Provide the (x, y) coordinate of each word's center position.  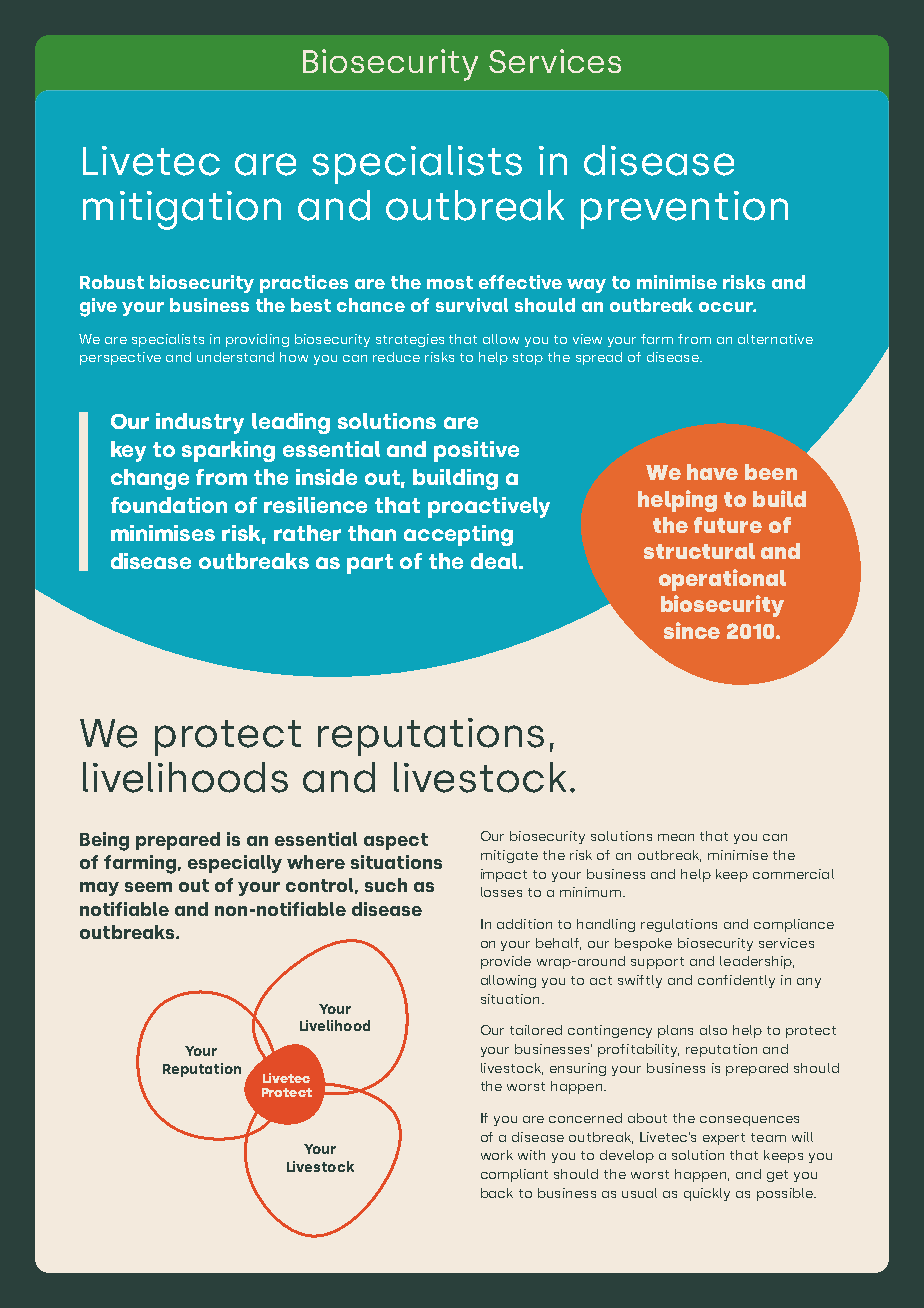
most (450, 282)
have (712, 472)
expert (724, 1139)
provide (506, 962)
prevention (684, 210)
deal (495, 561)
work (497, 1155)
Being (104, 841)
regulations (679, 925)
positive (476, 451)
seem (148, 887)
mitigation (182, 210)
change (150, 479)
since (692, 630)
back (497, 1193)
